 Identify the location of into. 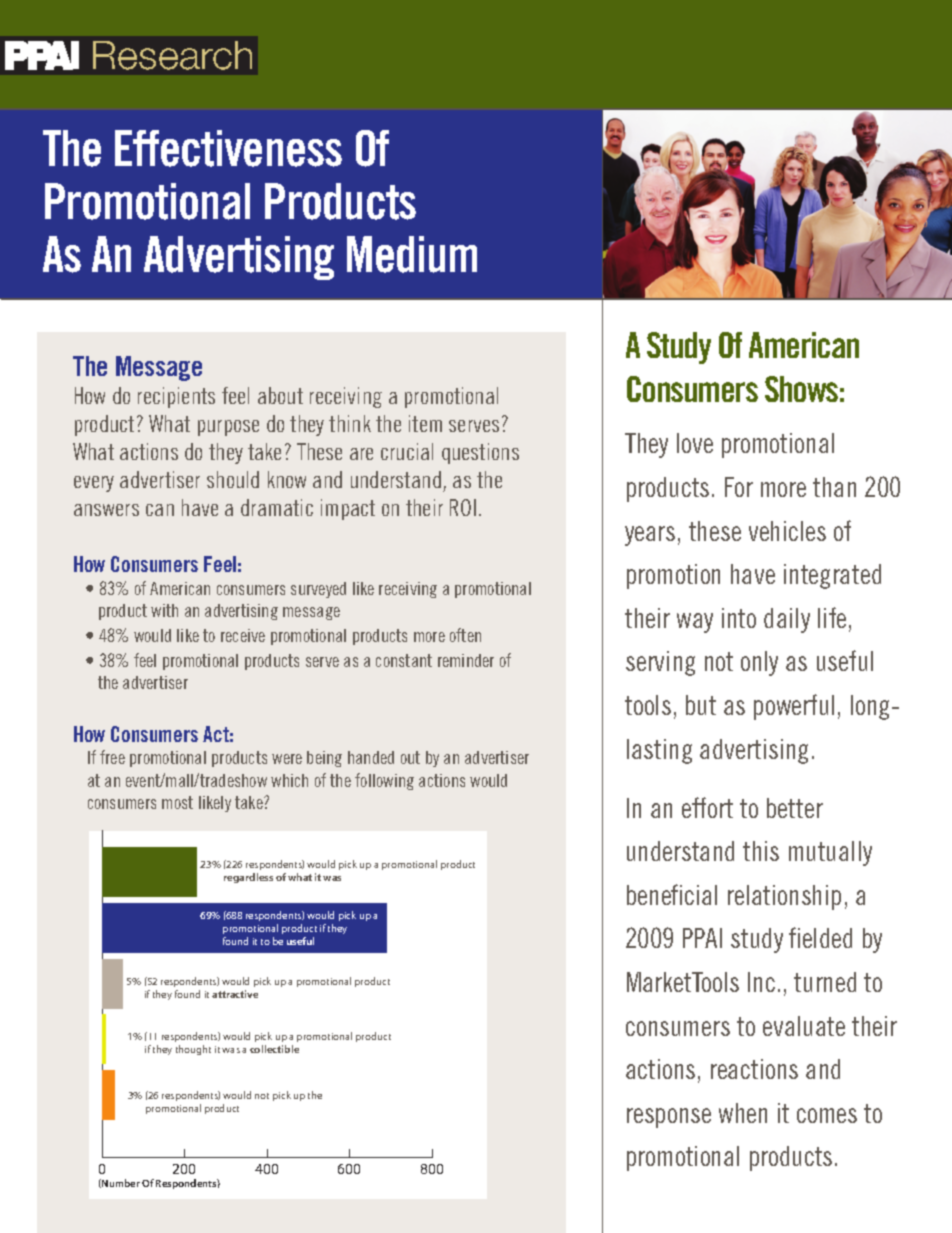
(739, 618).
